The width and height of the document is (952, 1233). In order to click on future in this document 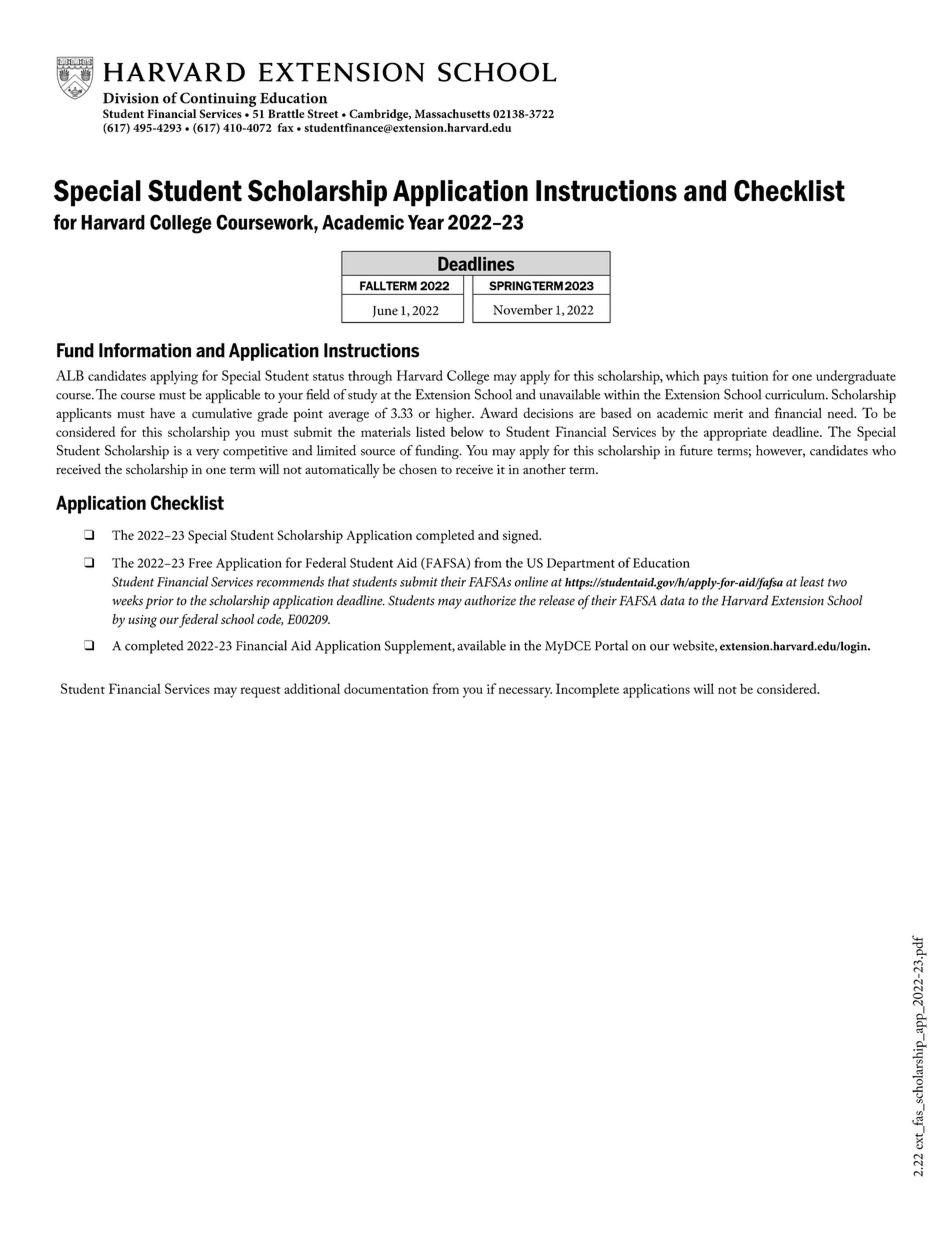, I will do `click(696, 450)`.
